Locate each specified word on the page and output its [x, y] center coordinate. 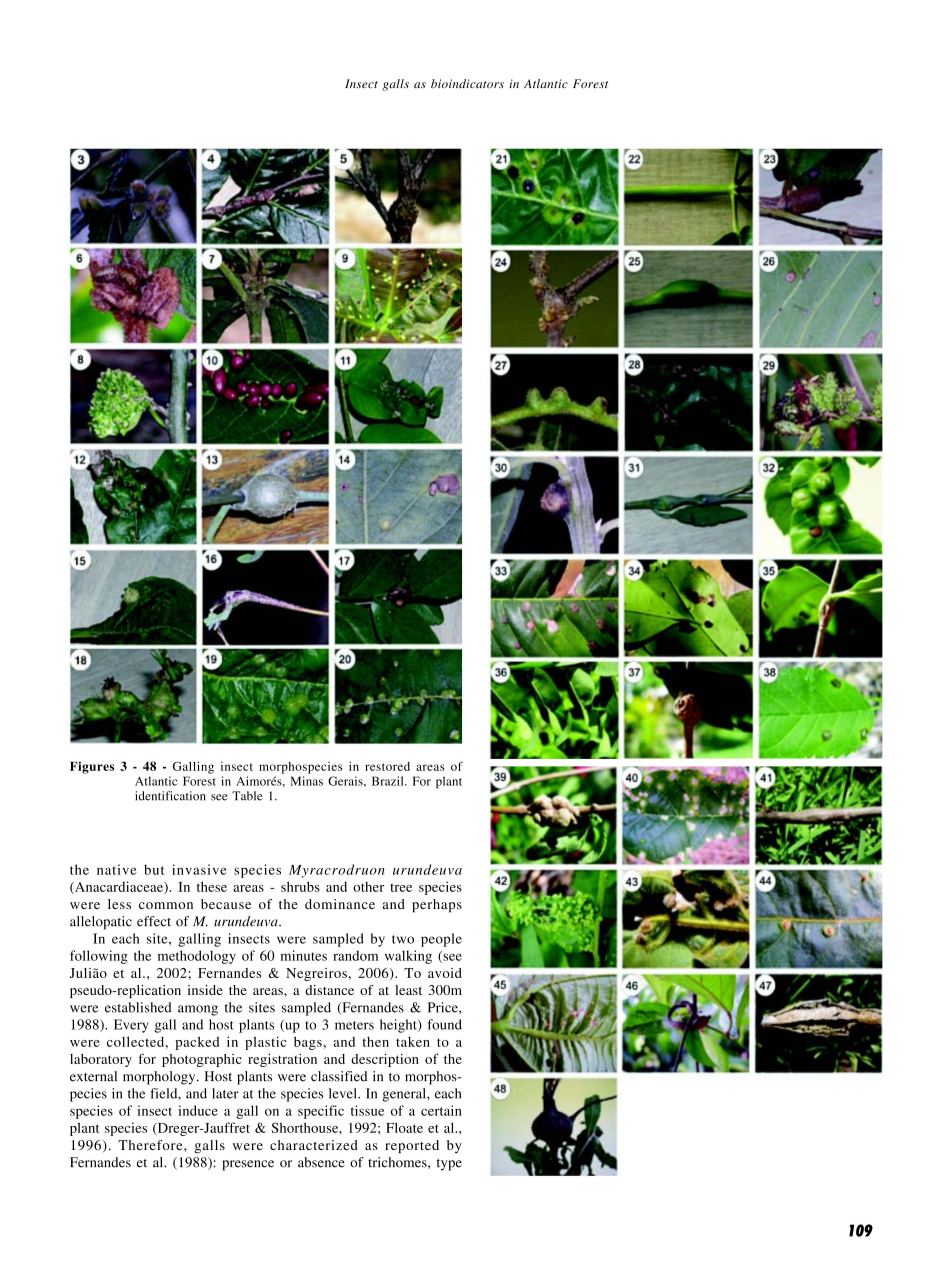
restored [387, 766]
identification [170, 796]
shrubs [300, 886]
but [154, 869]
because [226, 904]
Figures [92, 767]
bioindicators [467, 83]
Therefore [151, 1145]
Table [247, 796]
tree [401, 887]
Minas [306, 781]
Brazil [389, 781]
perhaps [437, 906]
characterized [314, 1145]
